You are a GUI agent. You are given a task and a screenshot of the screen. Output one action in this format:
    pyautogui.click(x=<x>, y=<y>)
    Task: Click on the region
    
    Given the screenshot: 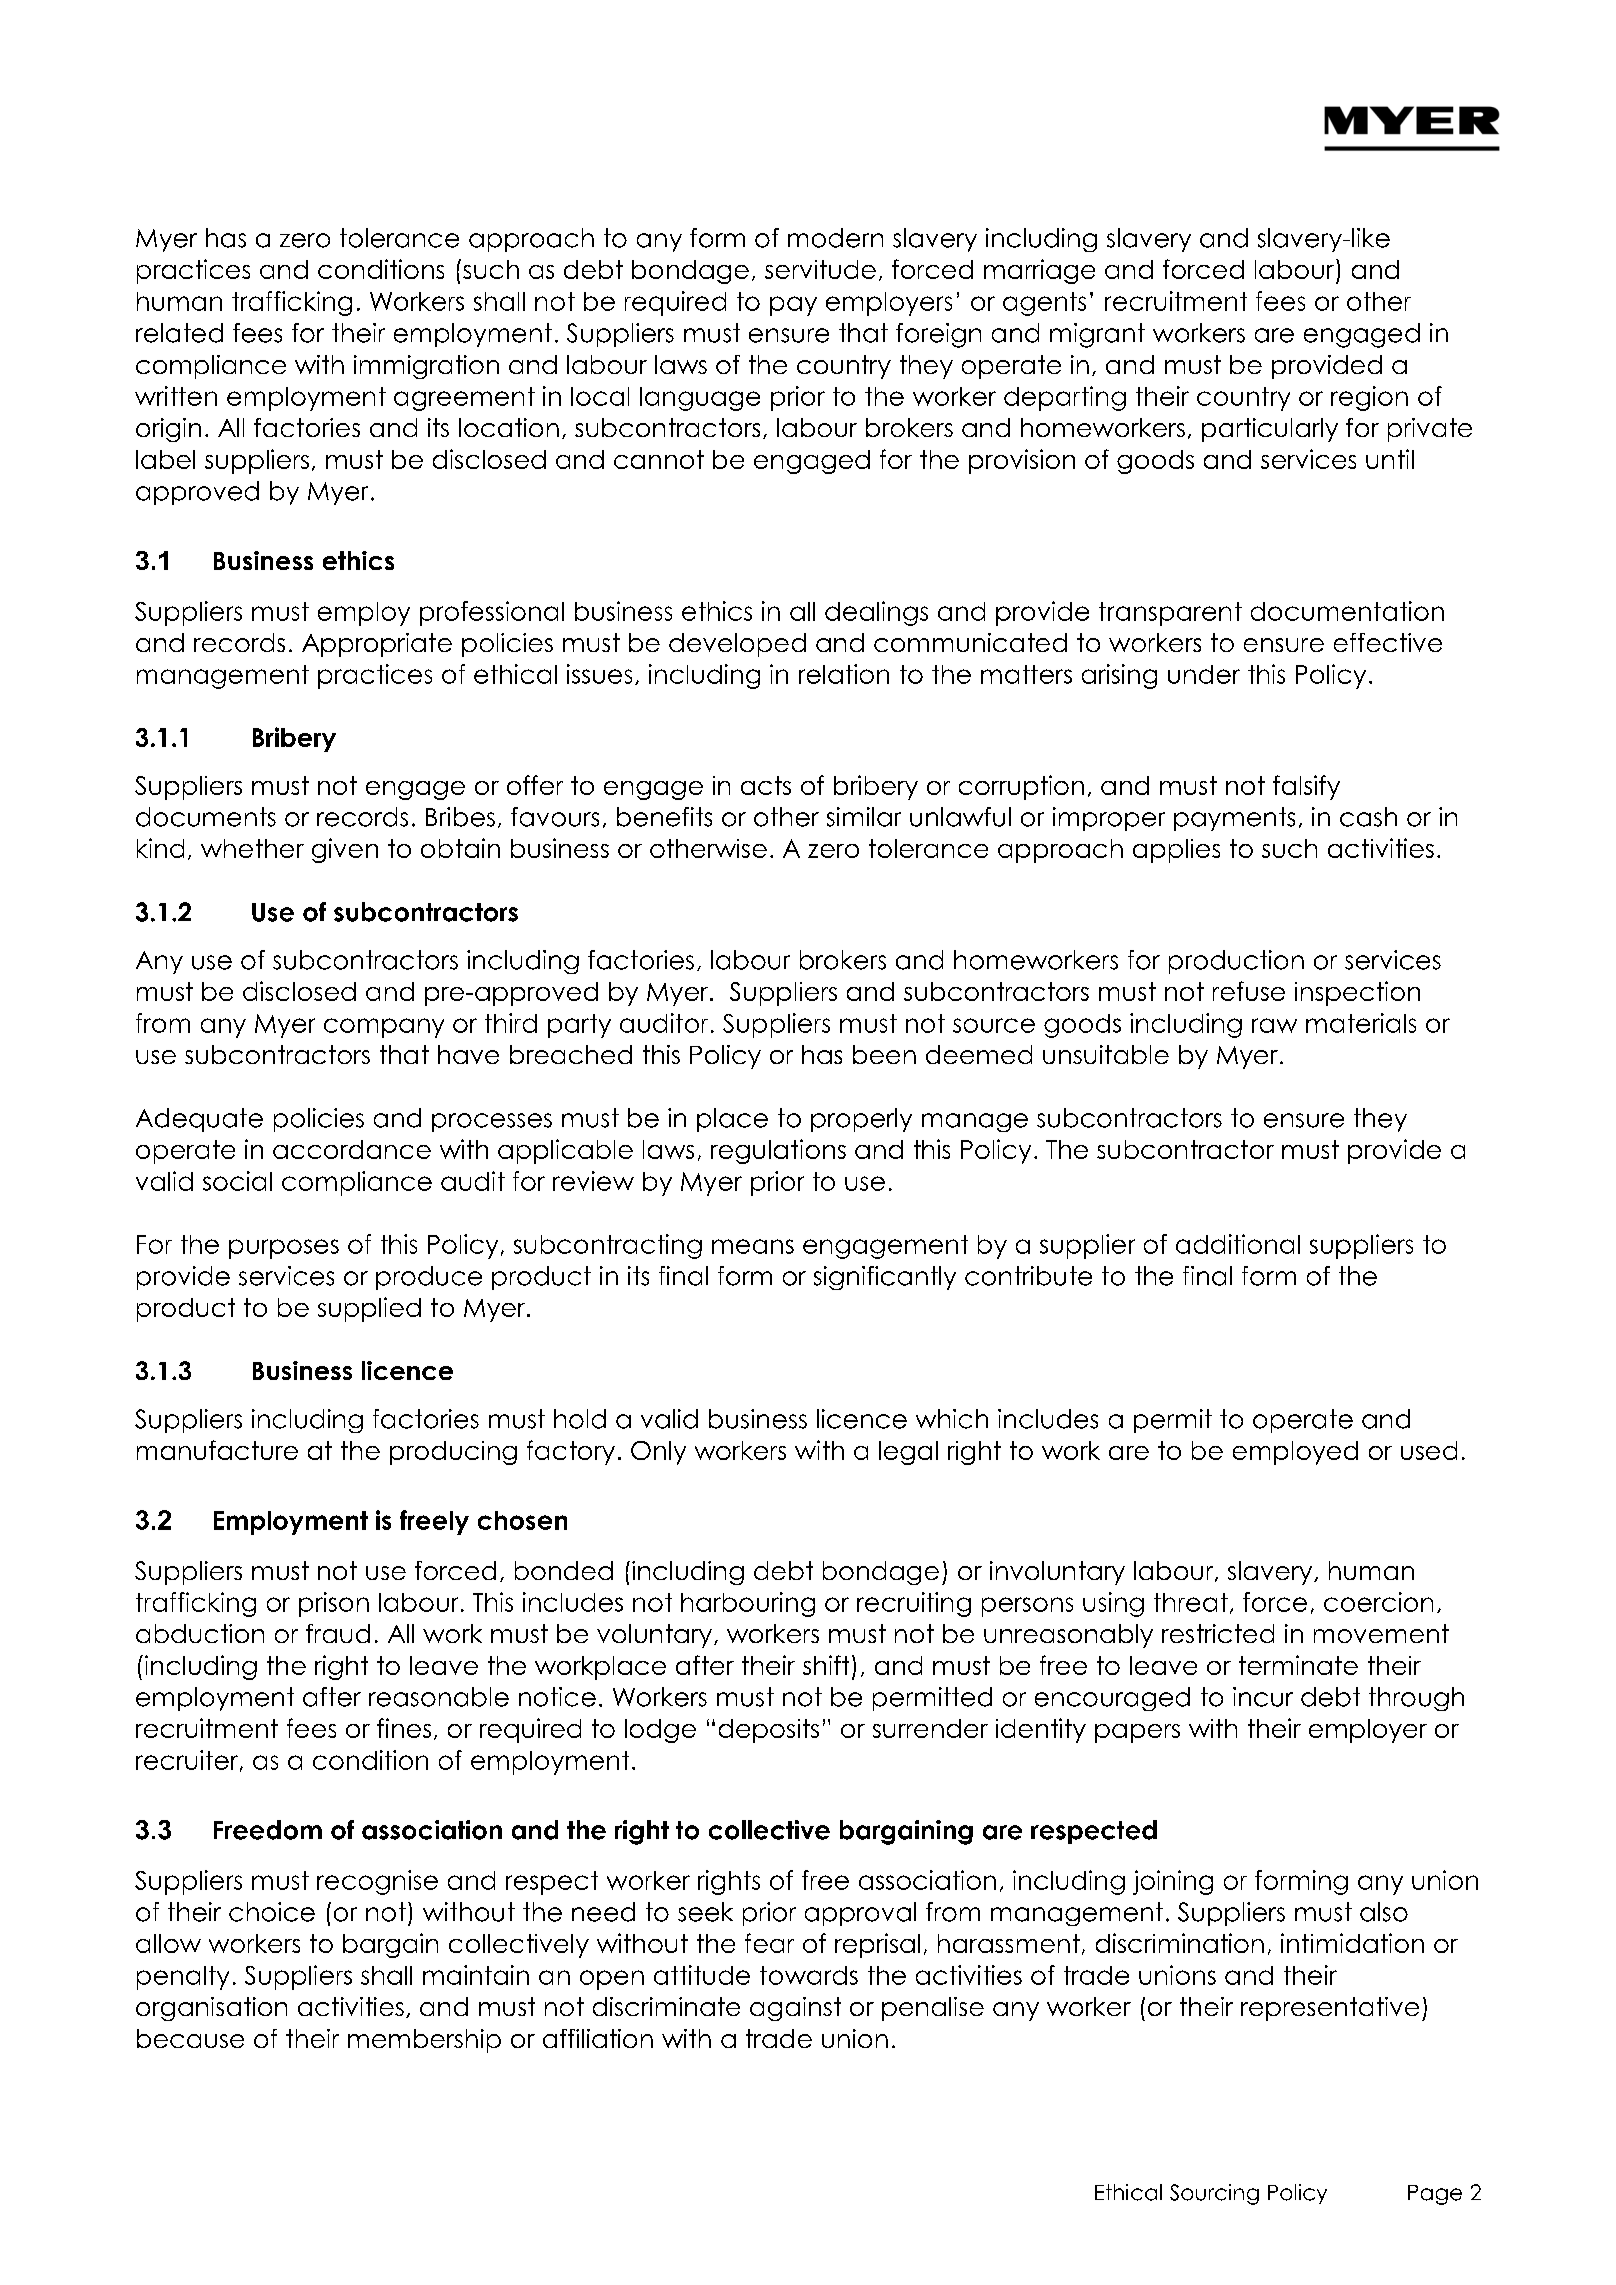 What is the action you would take?
    pyautogui.click(x=1369, y=398)
